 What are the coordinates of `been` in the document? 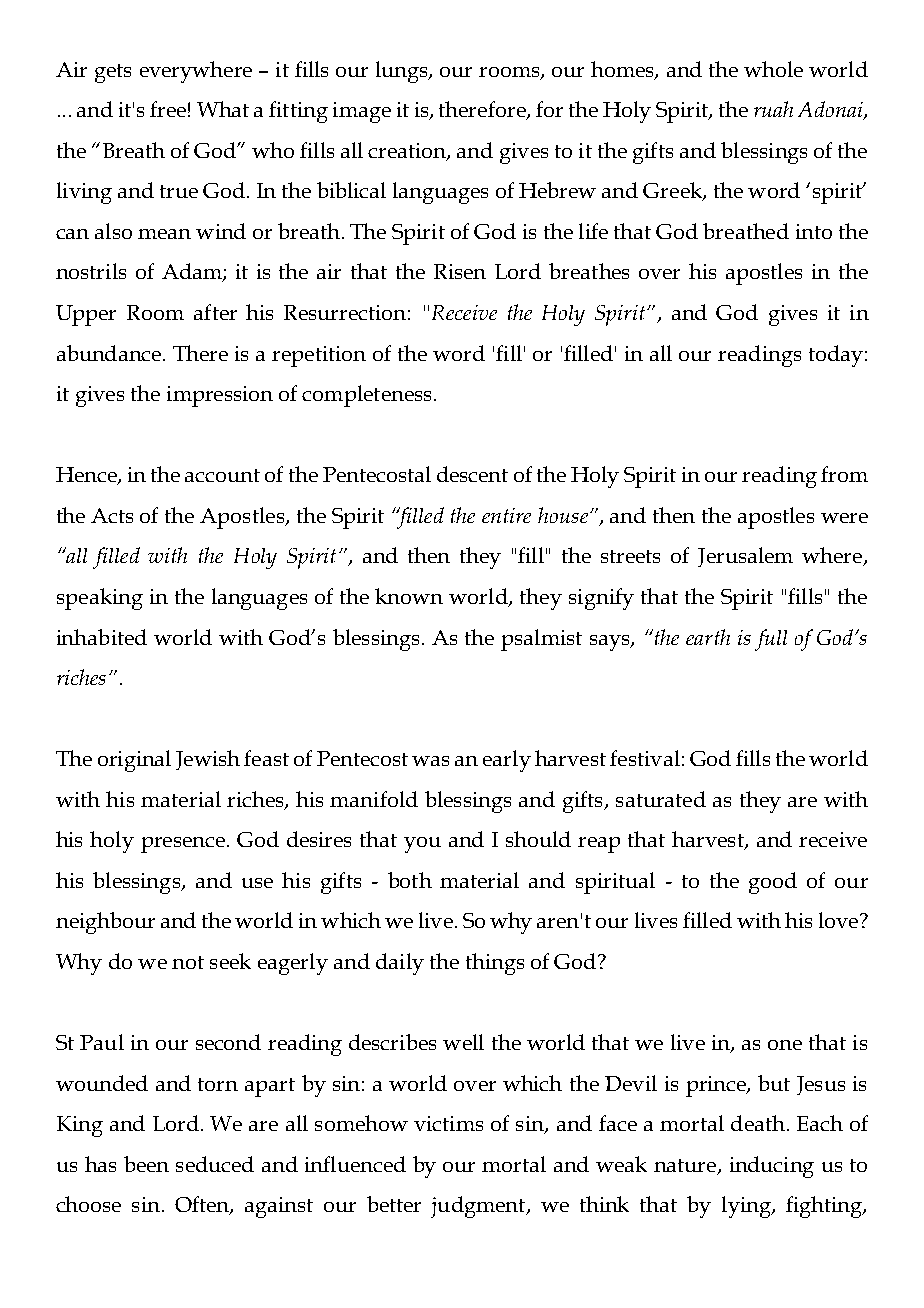 It's located at (146, 1164).
